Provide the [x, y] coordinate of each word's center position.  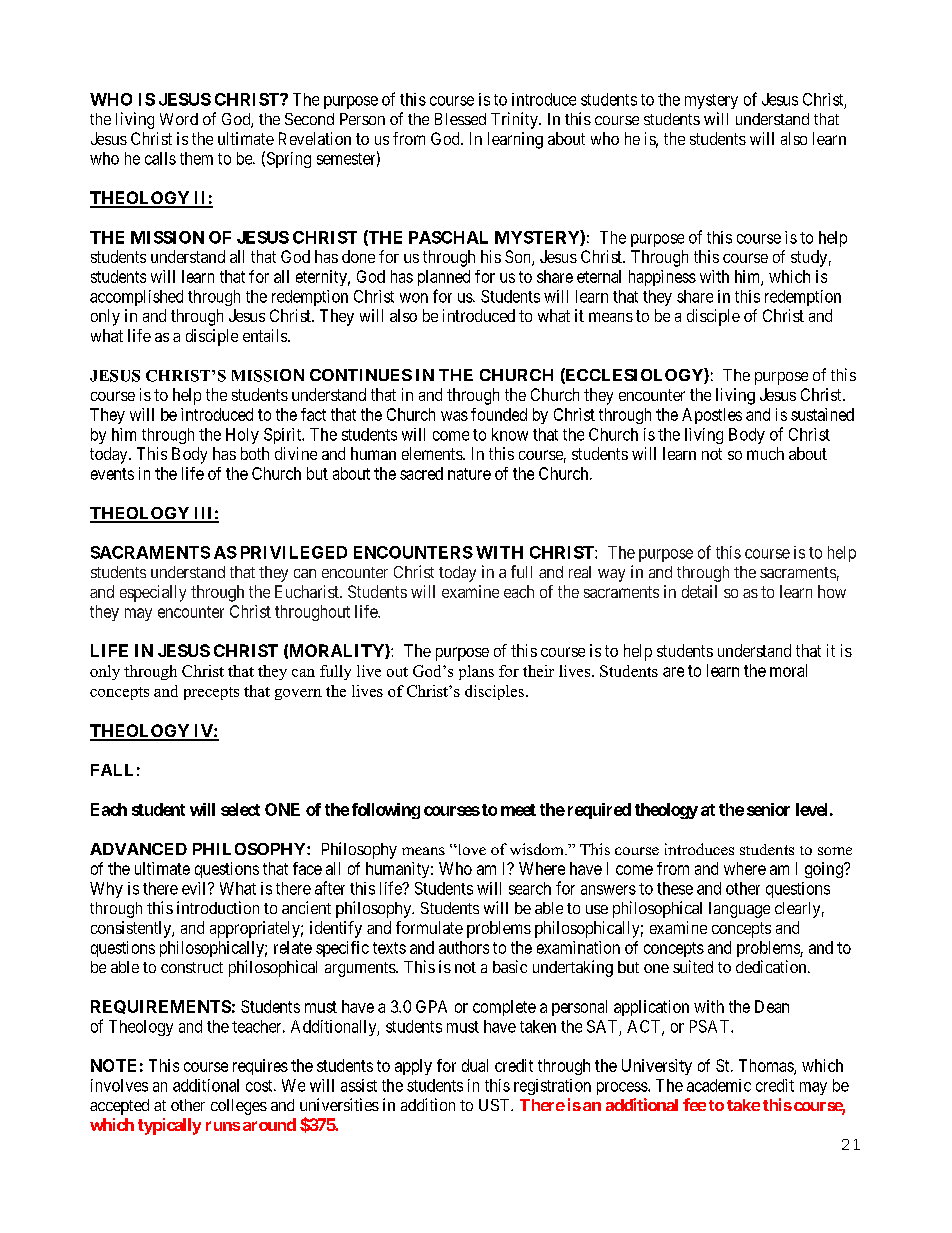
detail [699, 591]
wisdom [538, 849]
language [739, 910]
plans [476, 672]
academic [719, 1085]
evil [195, 888]
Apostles [712, 416]
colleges [239, 1107]
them [196, 158]
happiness [662, 278]
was [454, 416]
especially [153, 593]
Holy [242, 436]
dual [475, 1065]
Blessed [460, 119]
